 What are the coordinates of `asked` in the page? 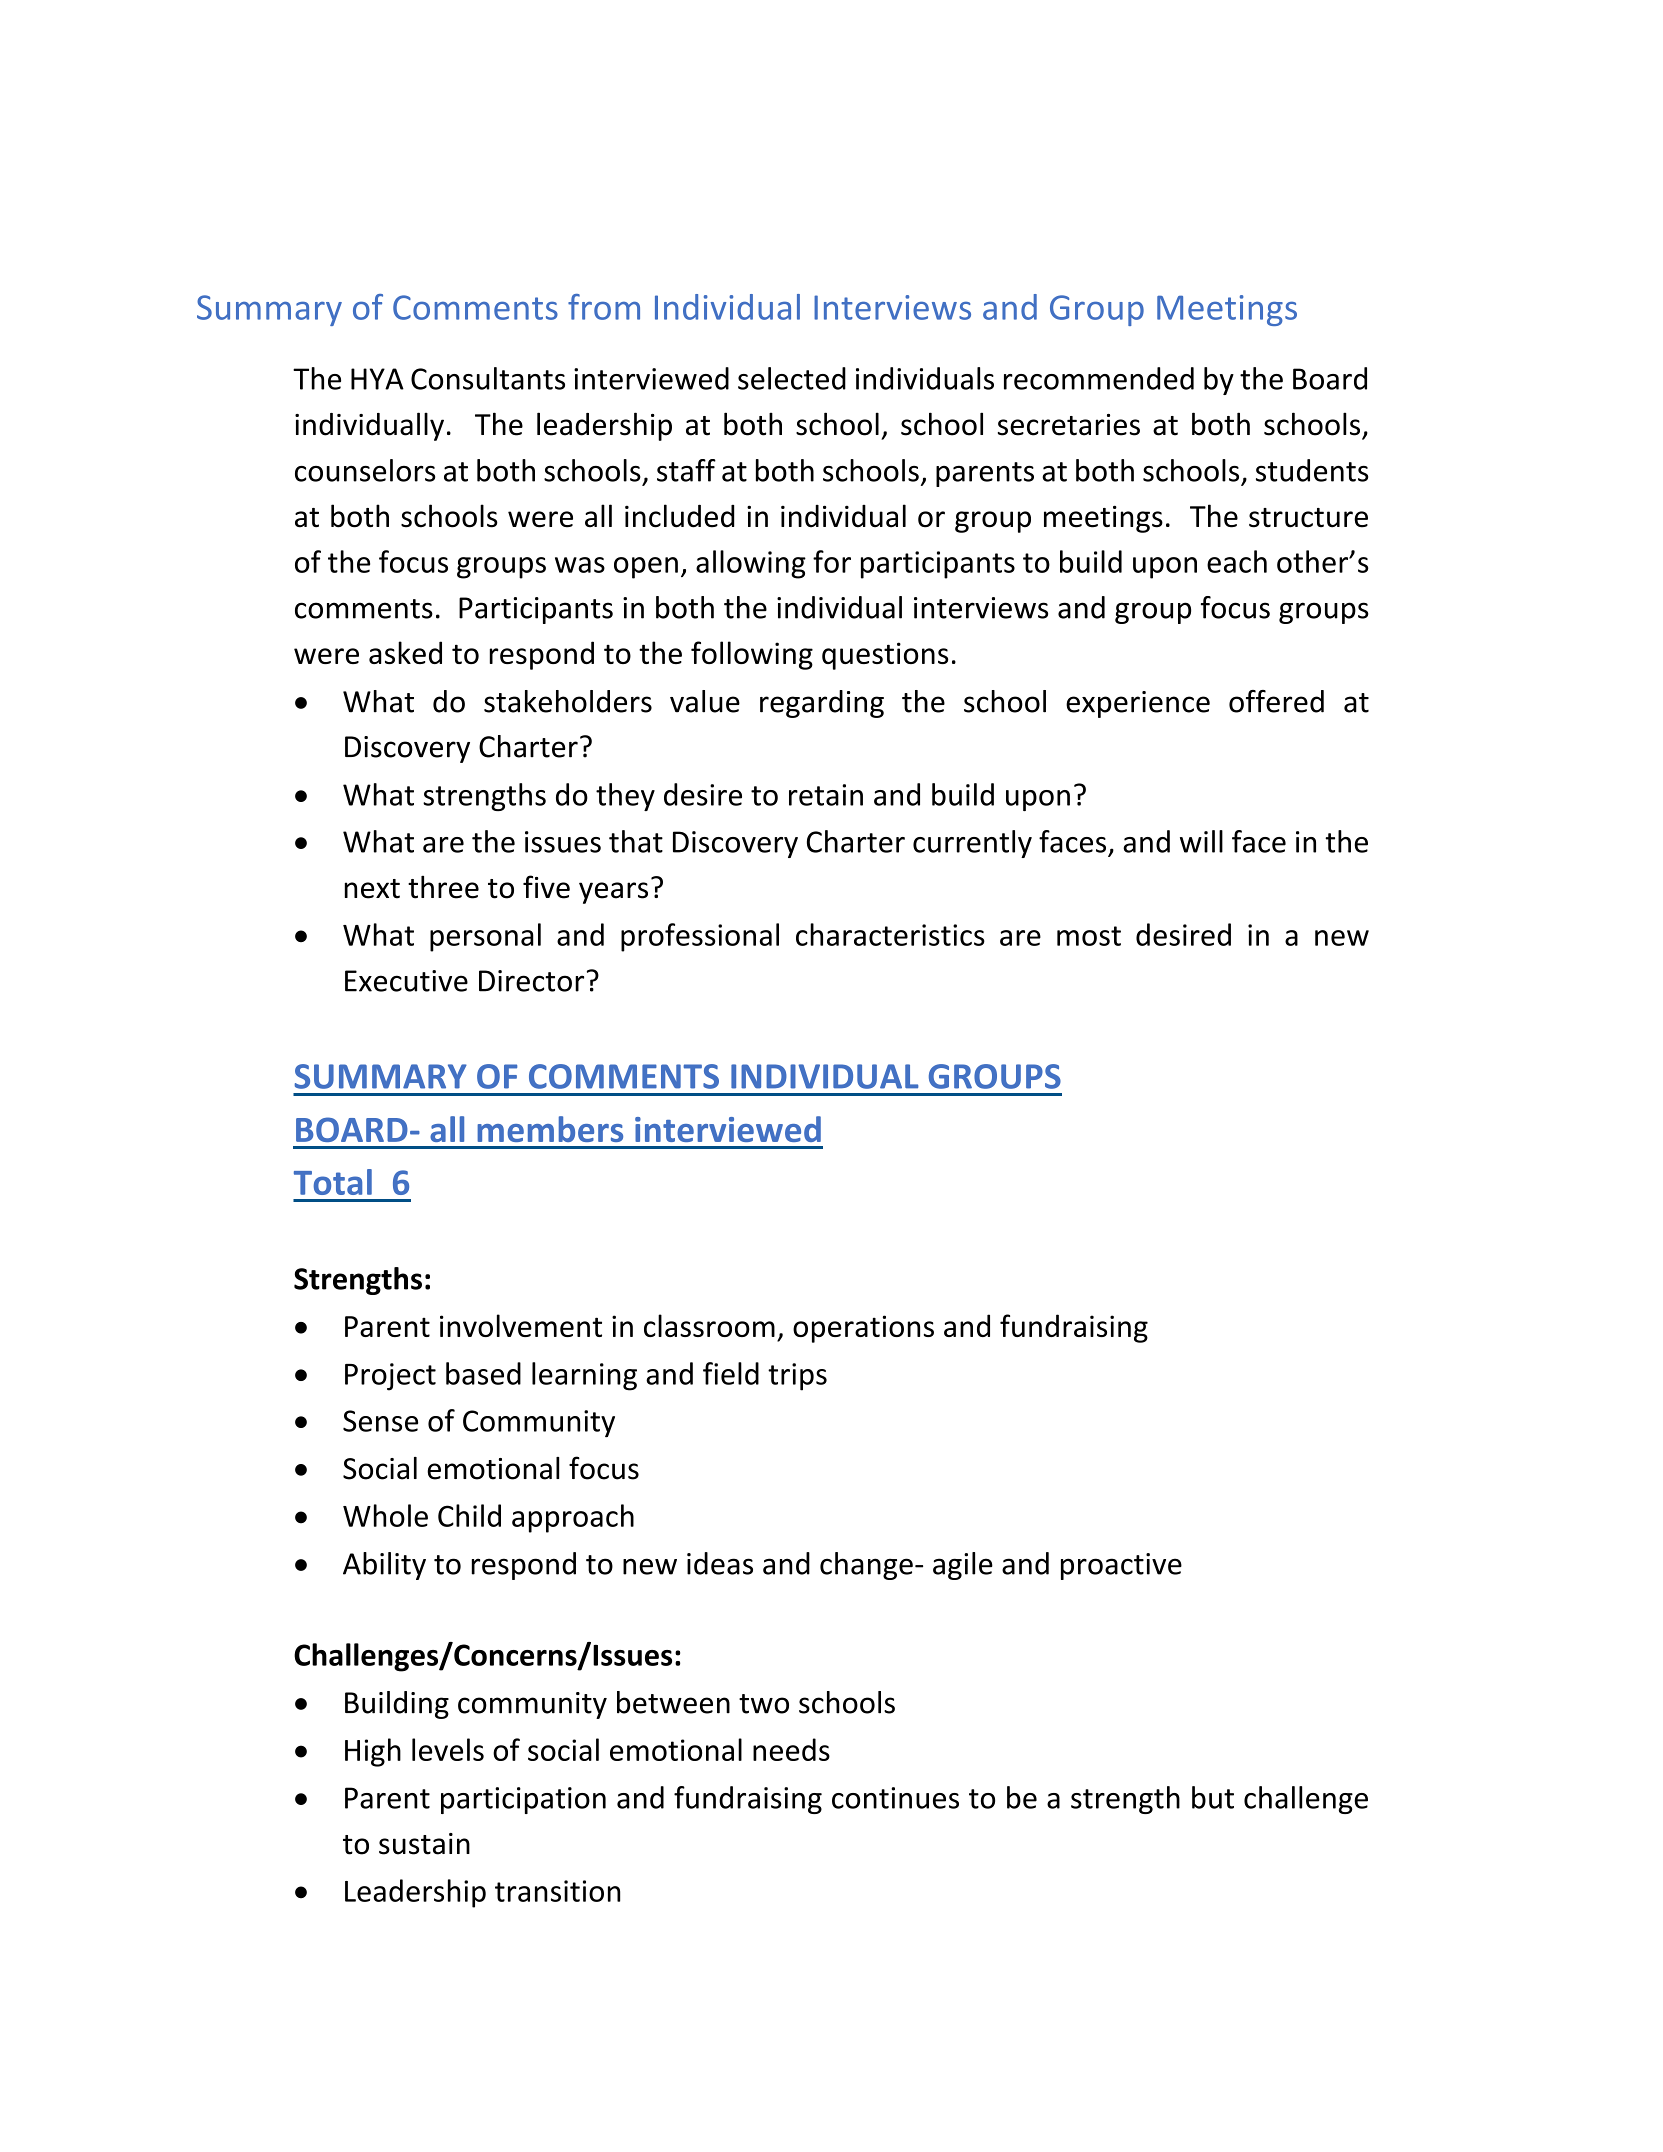 It's located at (405, 652).
